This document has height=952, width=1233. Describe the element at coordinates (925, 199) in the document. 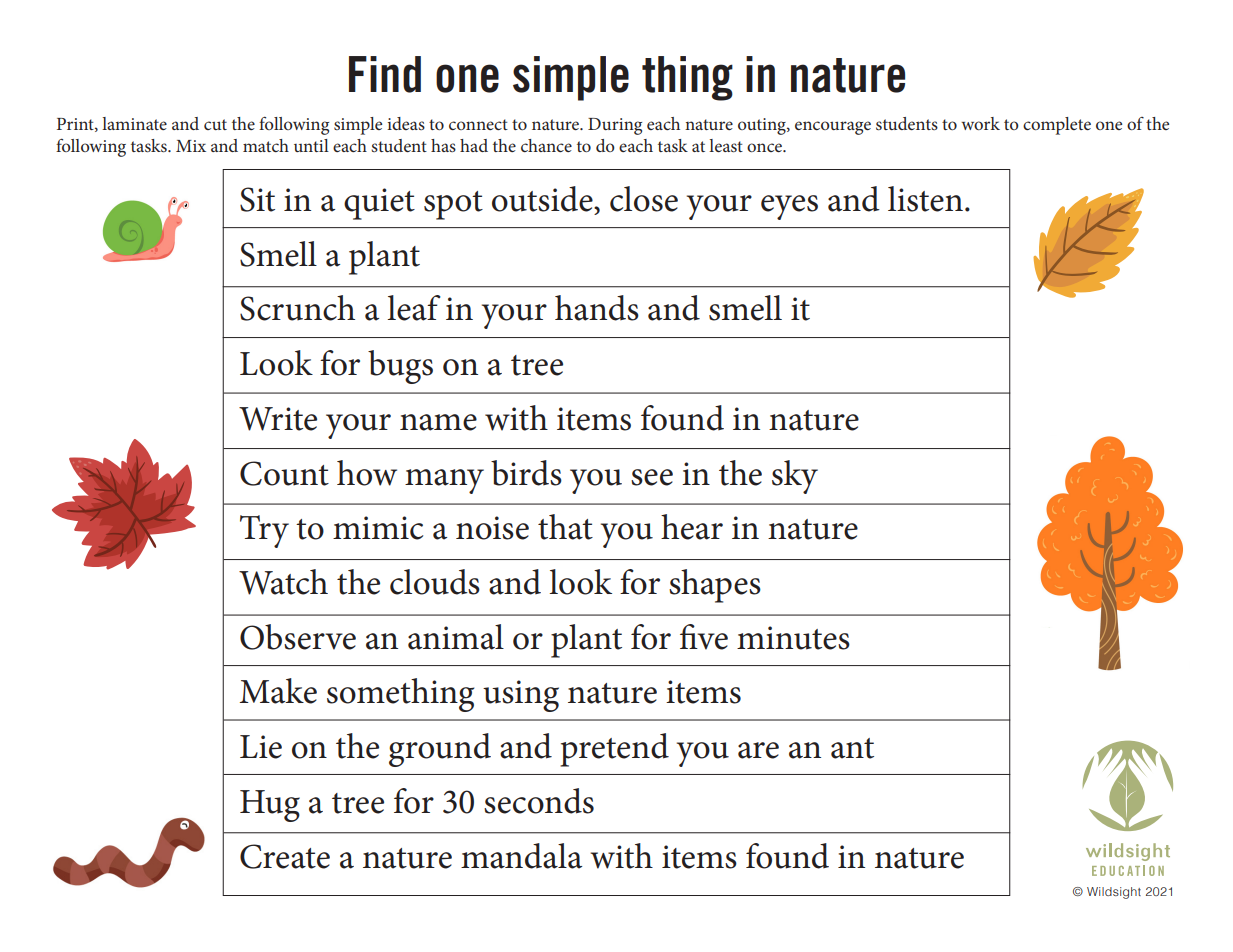

I see `listen` at that location.
